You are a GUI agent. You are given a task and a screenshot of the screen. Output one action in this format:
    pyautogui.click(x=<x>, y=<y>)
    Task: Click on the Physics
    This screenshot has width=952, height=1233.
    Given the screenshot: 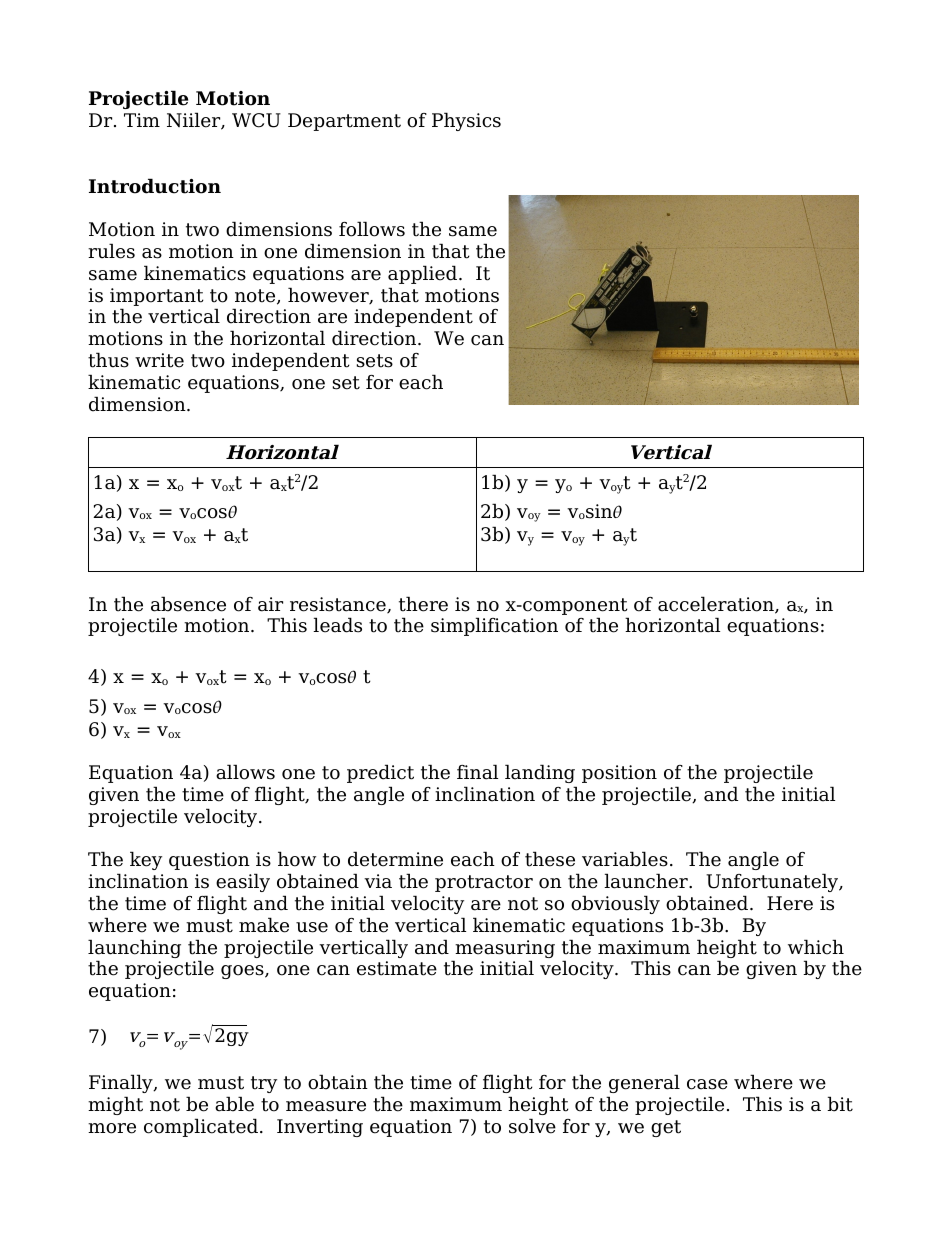 What is the action you would take?
    pyautogui.click(x=466, y=121)
